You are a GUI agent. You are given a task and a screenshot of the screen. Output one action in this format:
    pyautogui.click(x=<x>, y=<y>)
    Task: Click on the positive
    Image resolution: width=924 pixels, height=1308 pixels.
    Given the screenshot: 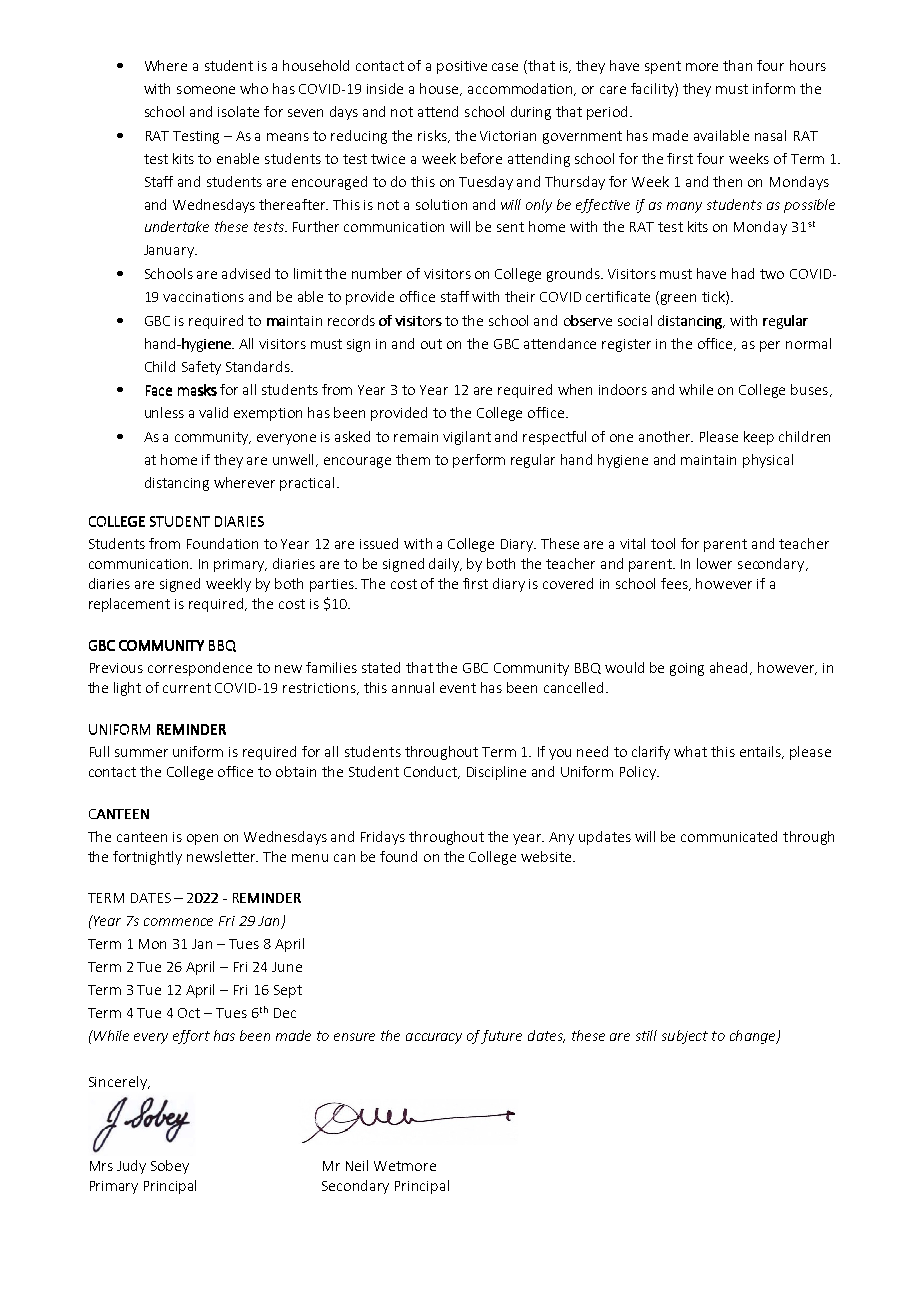 What is the action you would take?
    pyautogui.click(x=462, y=67)
